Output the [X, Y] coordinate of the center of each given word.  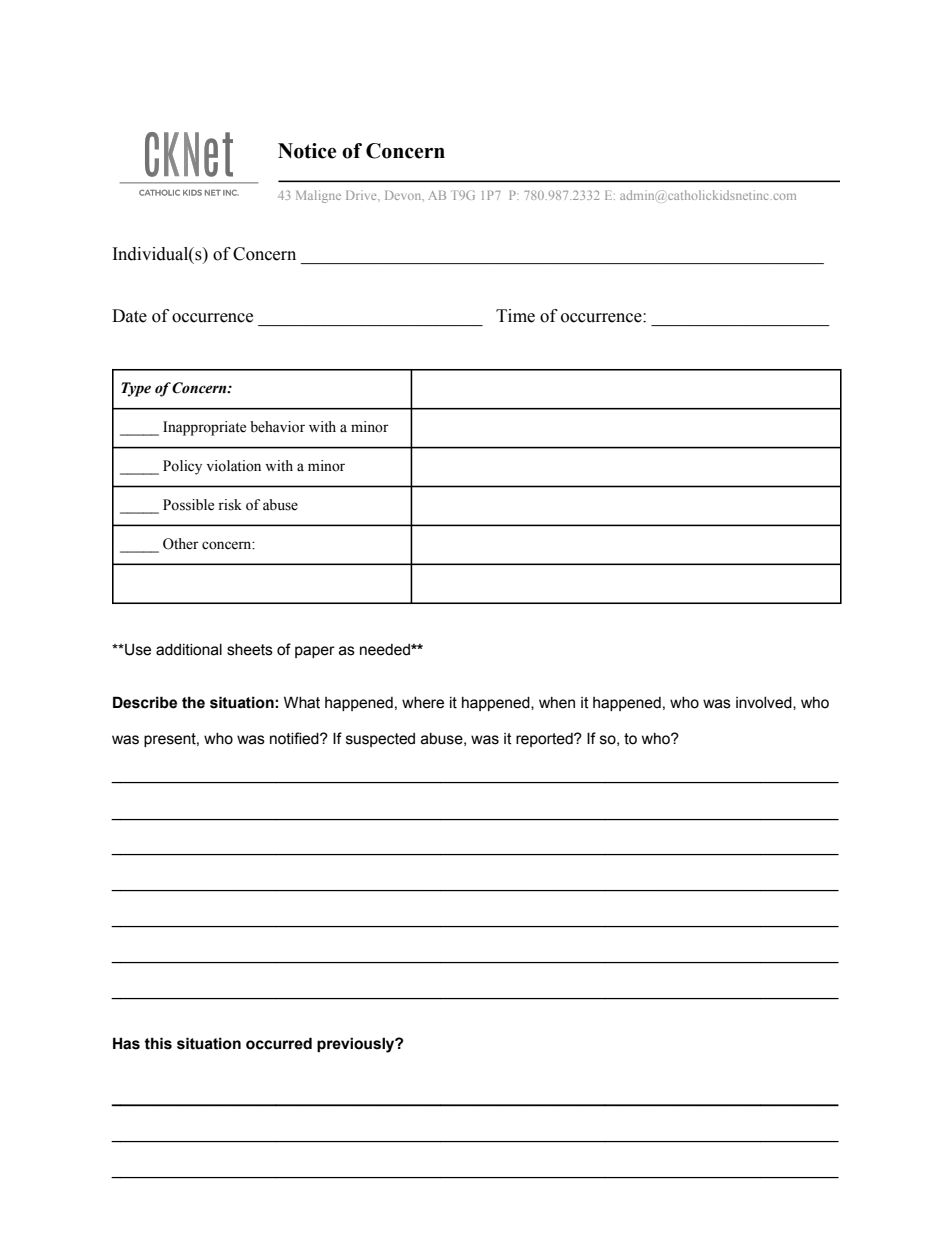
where [423, 702]
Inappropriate [204, 428]
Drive [362, 195]
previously [357, 1045]
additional [189, 649]
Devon [404, 196]
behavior [277, 427]
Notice [307, 151]
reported [545, 740]
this [158, 1043]
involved [765, 703]
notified [295, 738]
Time [515, 316]
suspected [380, 740]
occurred [279, 1043]
